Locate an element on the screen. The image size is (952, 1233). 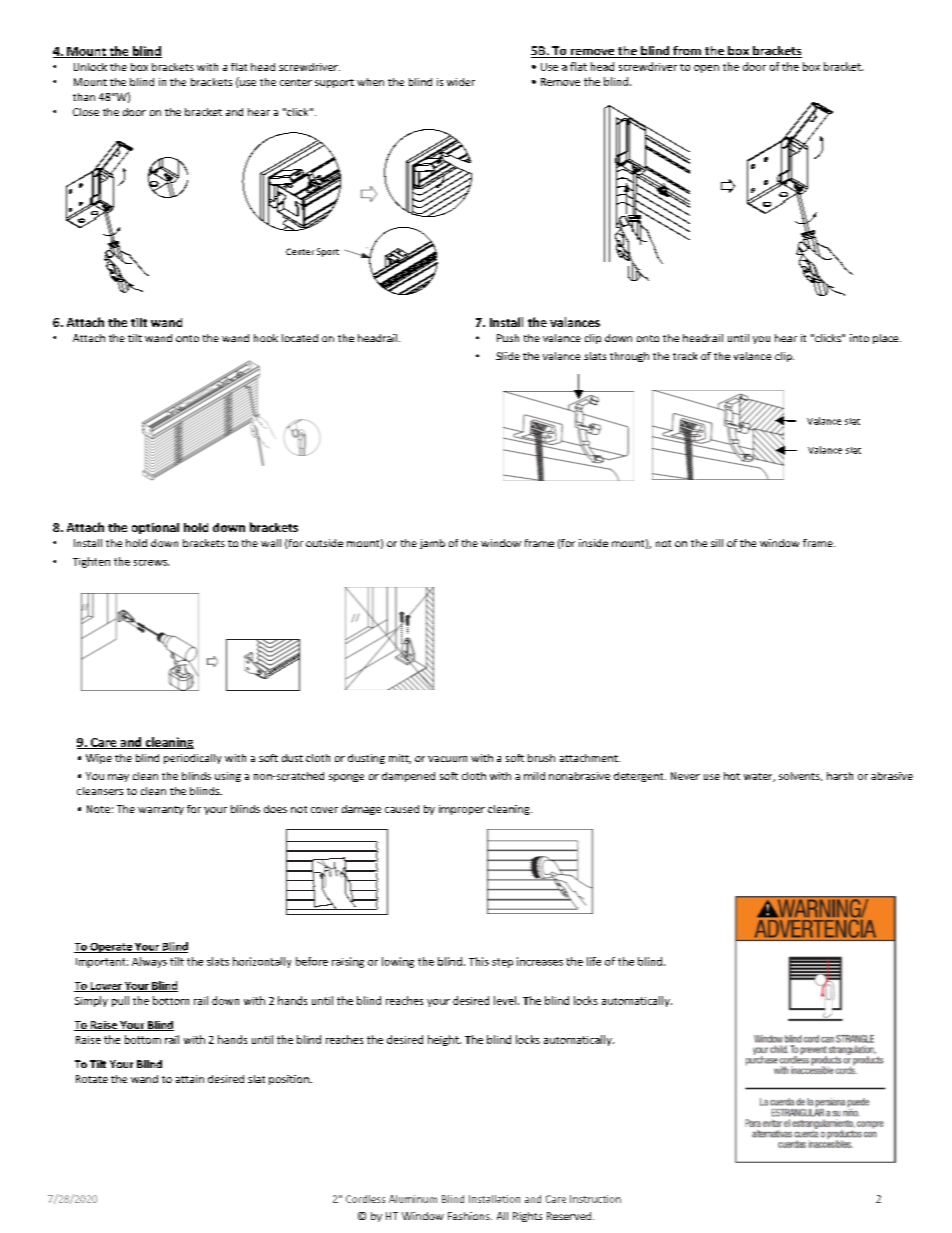
solvents is located at coordinates (800, 776).
